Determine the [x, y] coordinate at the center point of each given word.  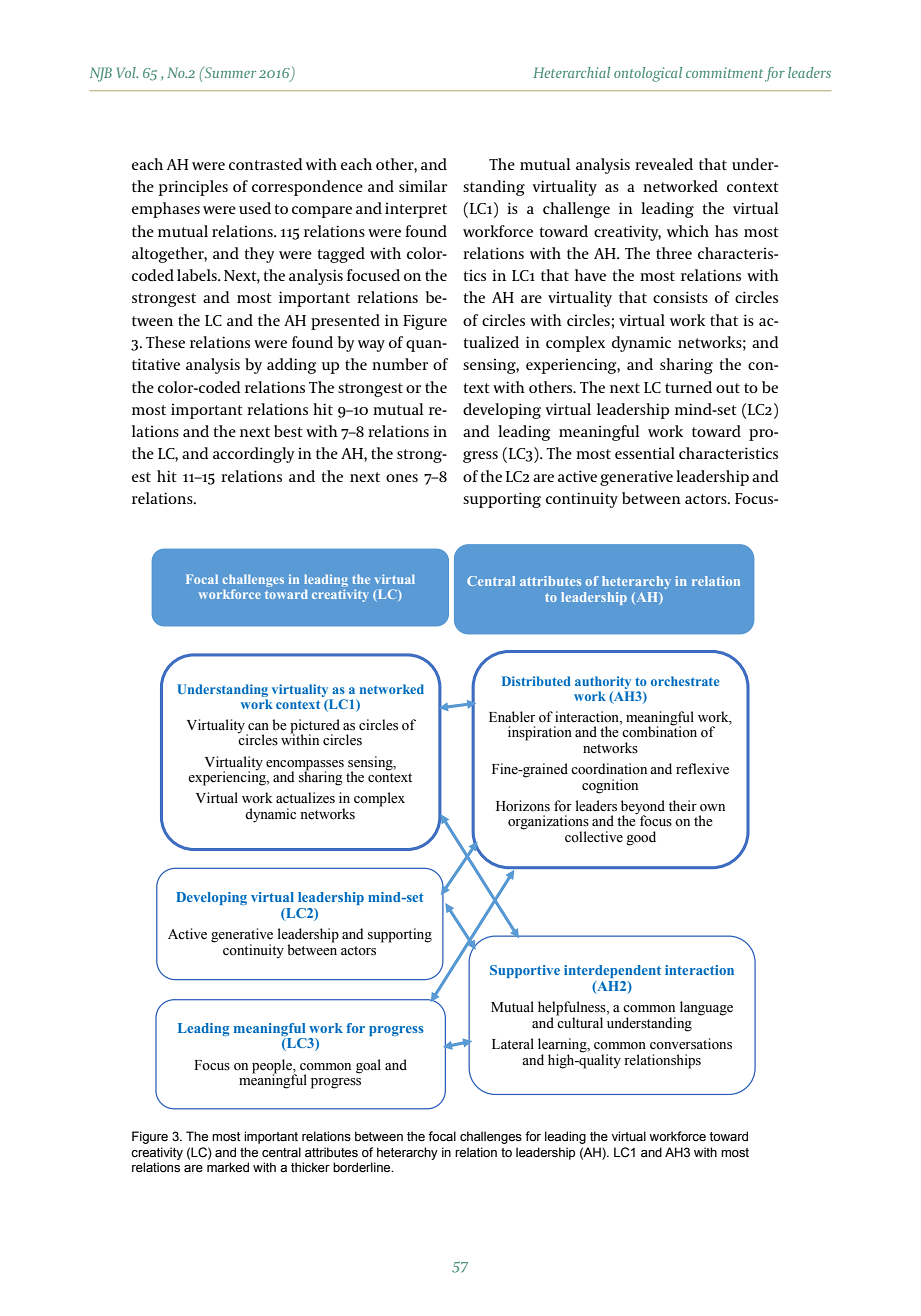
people [273, 1067]
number [400, 364]
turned [688, 387]
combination [659, 731]
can [258, 726]
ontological [648, 74]
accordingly [253, 455]
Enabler [512, 717]
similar [423, 186]
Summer [229, 72]
